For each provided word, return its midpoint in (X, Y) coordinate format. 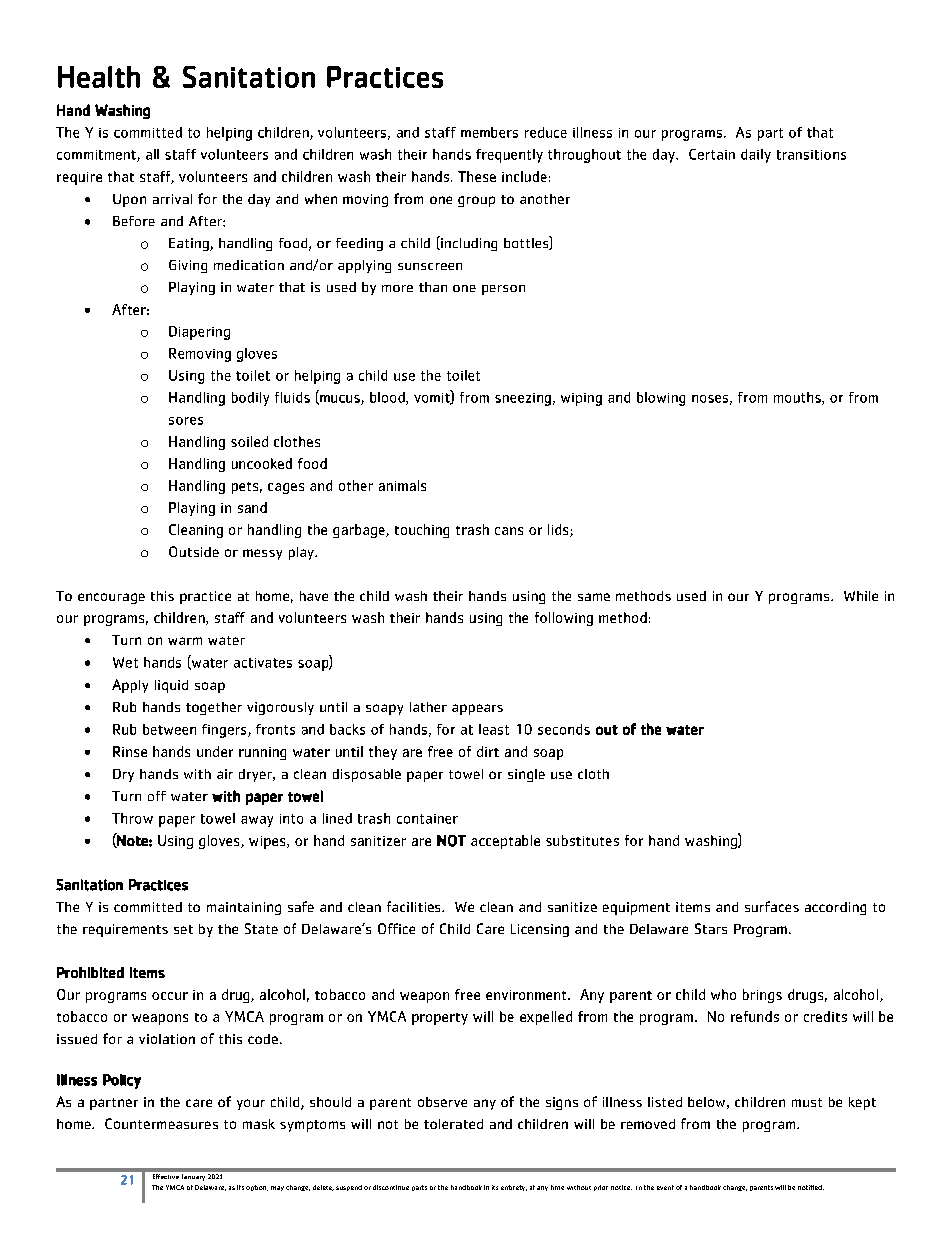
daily (756, 156)
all (152, 154)
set (183, 929)
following (564, 619)
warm (185, 641)
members (489, 132)
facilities (415, 906)
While (861, 596)
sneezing (523, 399)
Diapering (199, 333)
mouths (798, 398)
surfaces (772, 906)
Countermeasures (161, 1123)
